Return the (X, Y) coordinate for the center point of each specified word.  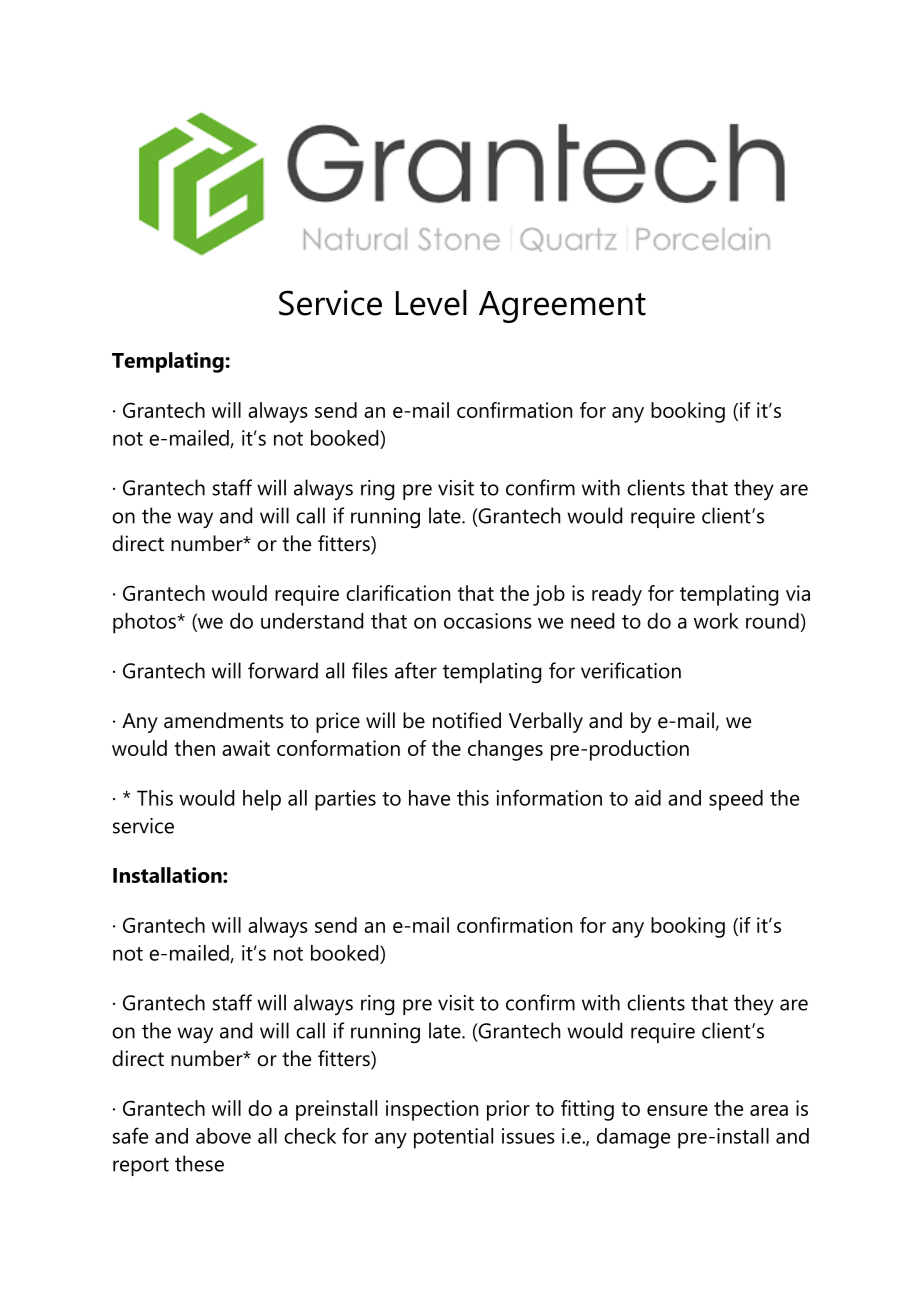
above (223, 1136)
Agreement (562, 307)
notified (467, 720)
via (798, 593)
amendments (224, 720)
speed (736, 800)
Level (431, 302)
